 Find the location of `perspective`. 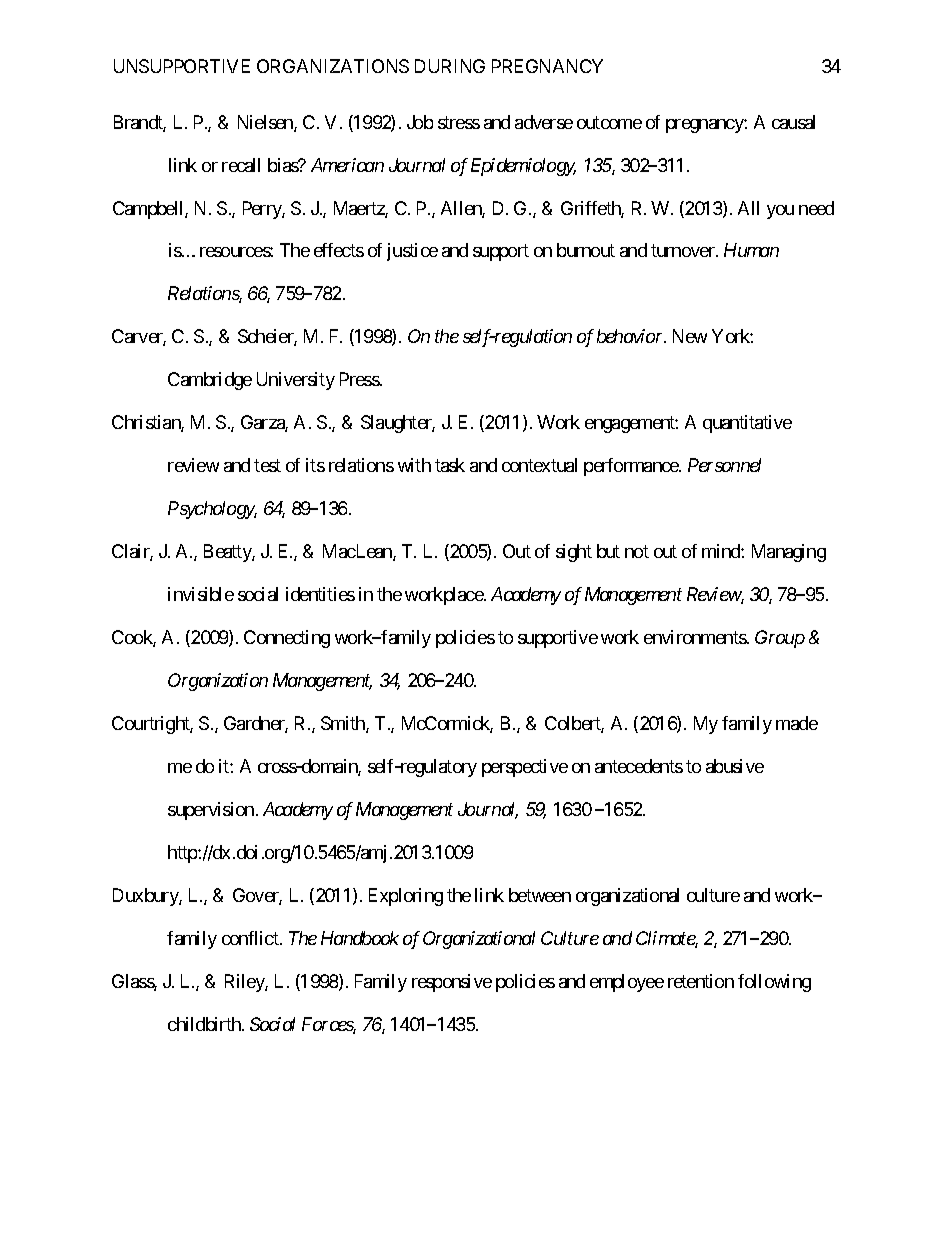

perspective is located at coordinates (525, 768).
